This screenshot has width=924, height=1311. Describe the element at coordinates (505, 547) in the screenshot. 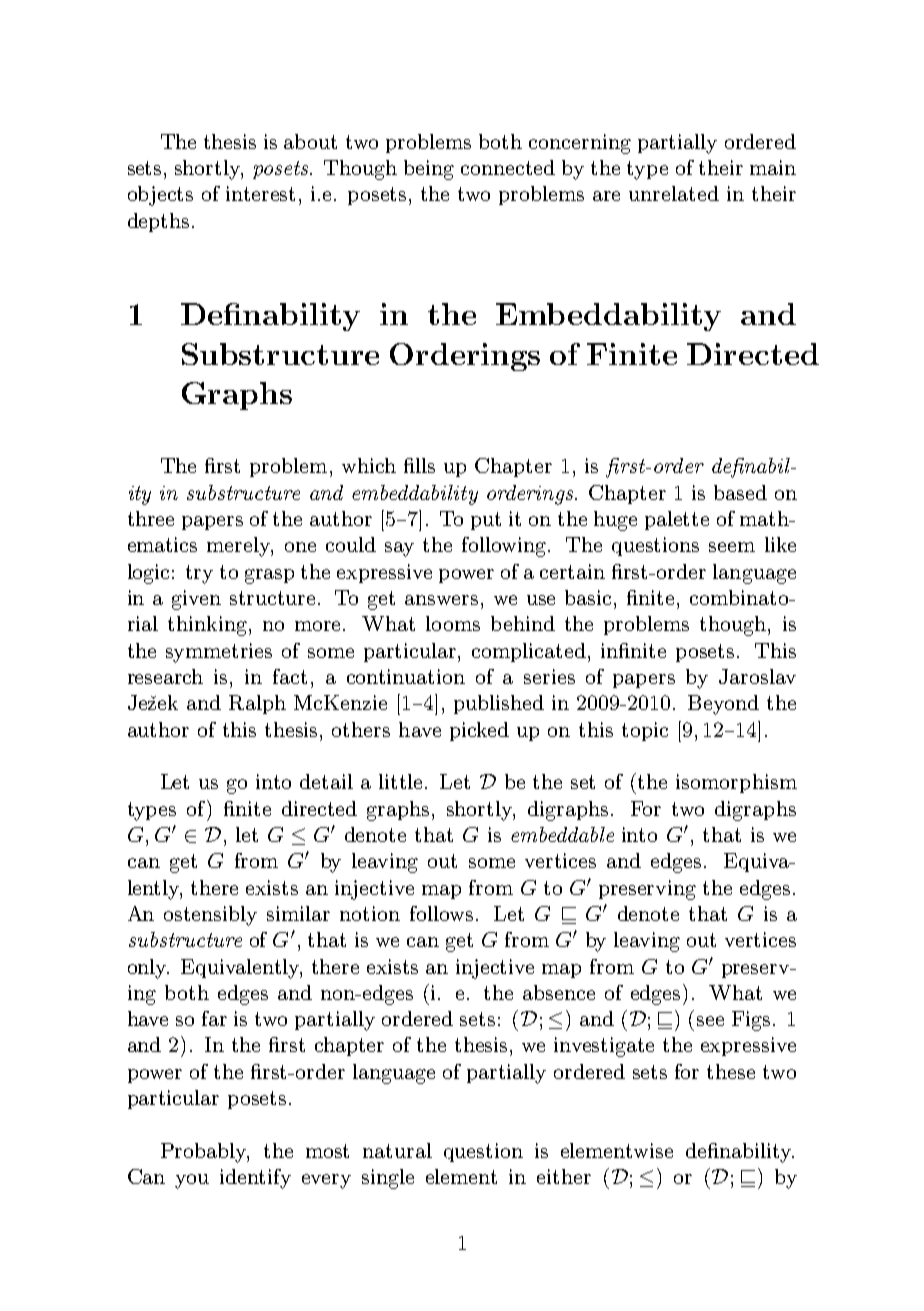

I see `following` at that location.
